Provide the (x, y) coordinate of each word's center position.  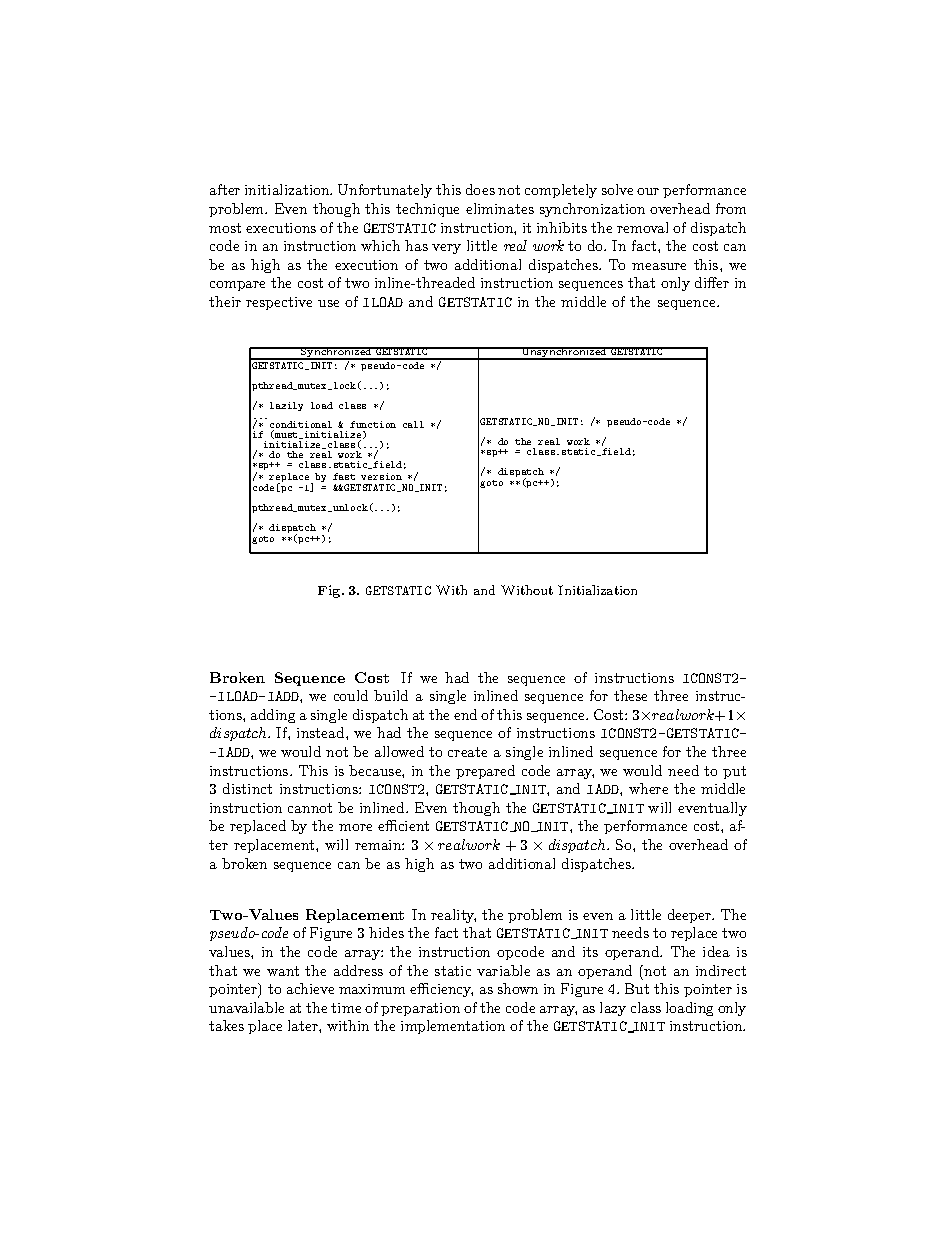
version (381, 476)
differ (712, 282)
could (351, 695)
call (413, 424)
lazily (286, 406)
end (465, 714)
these (630, 695)
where (648, 788)
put (734, 772)
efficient (403, 825)
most (225, 228)
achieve (310, 988)
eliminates (500, 208)
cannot (310, 808)
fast (344, 476)
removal (642, 227)
